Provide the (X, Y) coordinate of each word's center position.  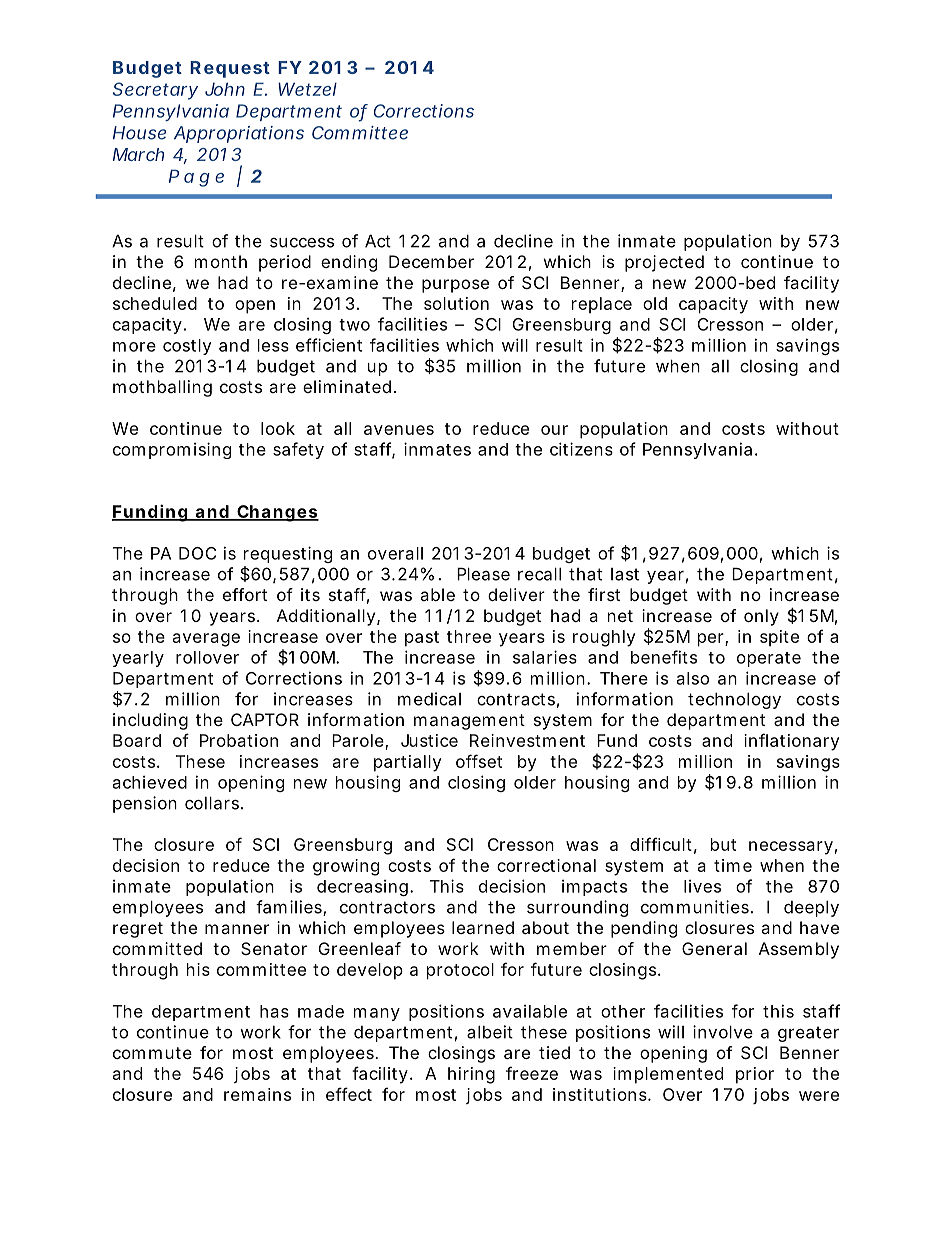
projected (664, 263)
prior (755, 1075)
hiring (471, 1075)
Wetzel (307, 89)
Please (483, 574)
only (761, 617)
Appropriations (239, 134)
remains (257, 1094)
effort (245, 594)
